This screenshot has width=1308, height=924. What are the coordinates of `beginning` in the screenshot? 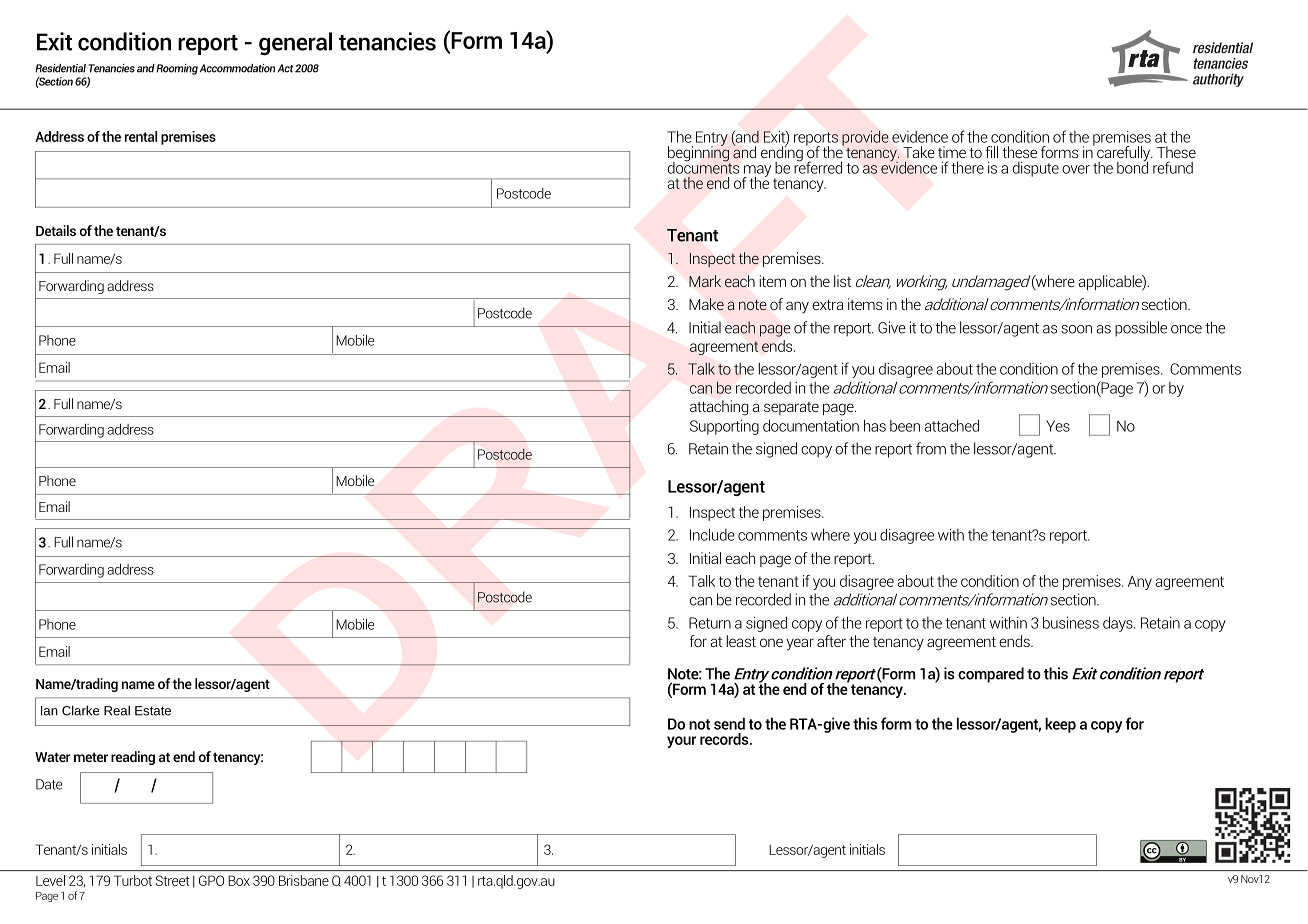 It's located at (699, 154).
